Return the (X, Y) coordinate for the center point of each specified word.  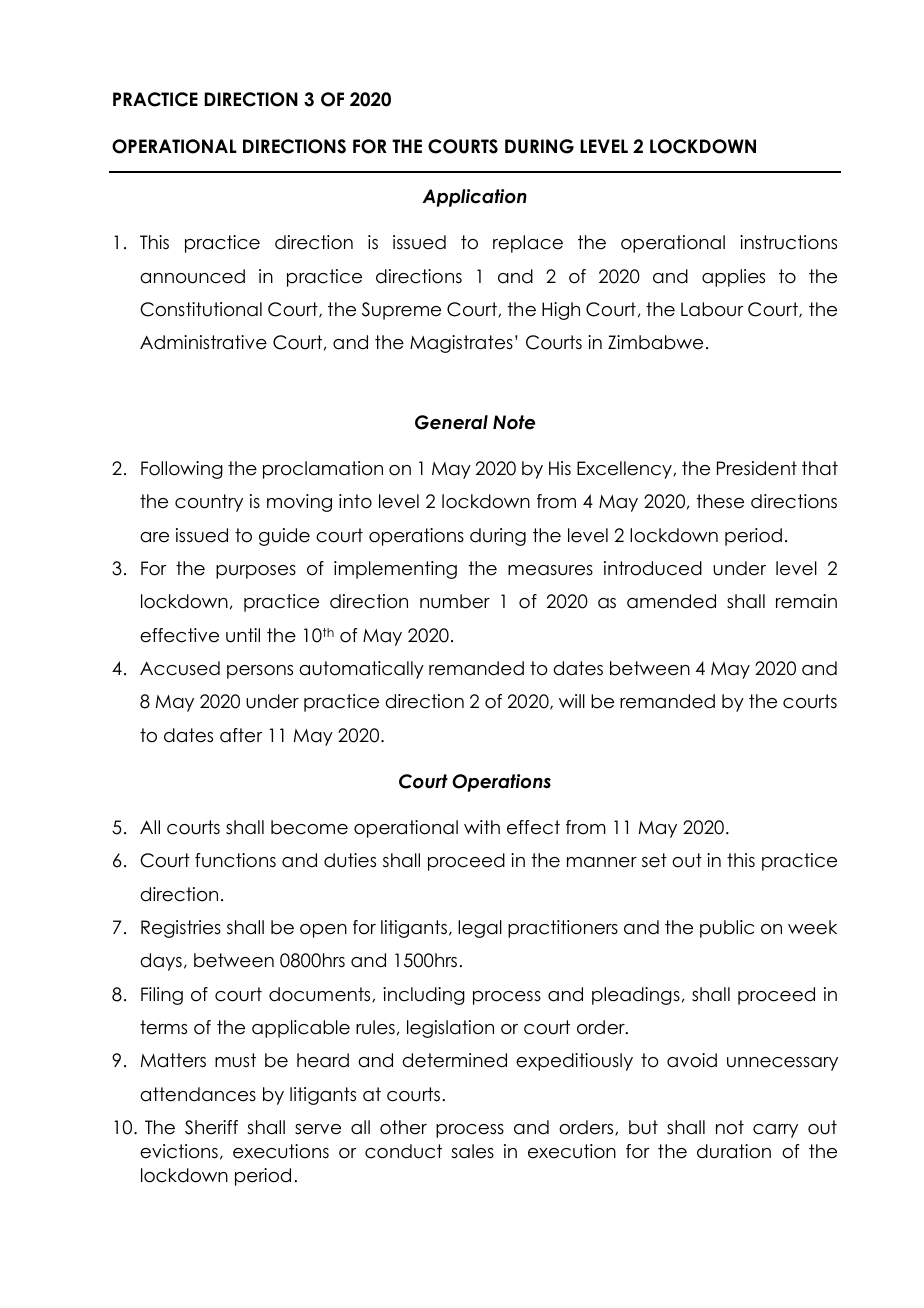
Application (474, 198)
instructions (788, 242)
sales (472, 1151)
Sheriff (211, 1127)
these (720, 501)
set (654, 860)
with (482, 827)
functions (235, 860)
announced (192, 276)
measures (550, 570)
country (209, 503)
